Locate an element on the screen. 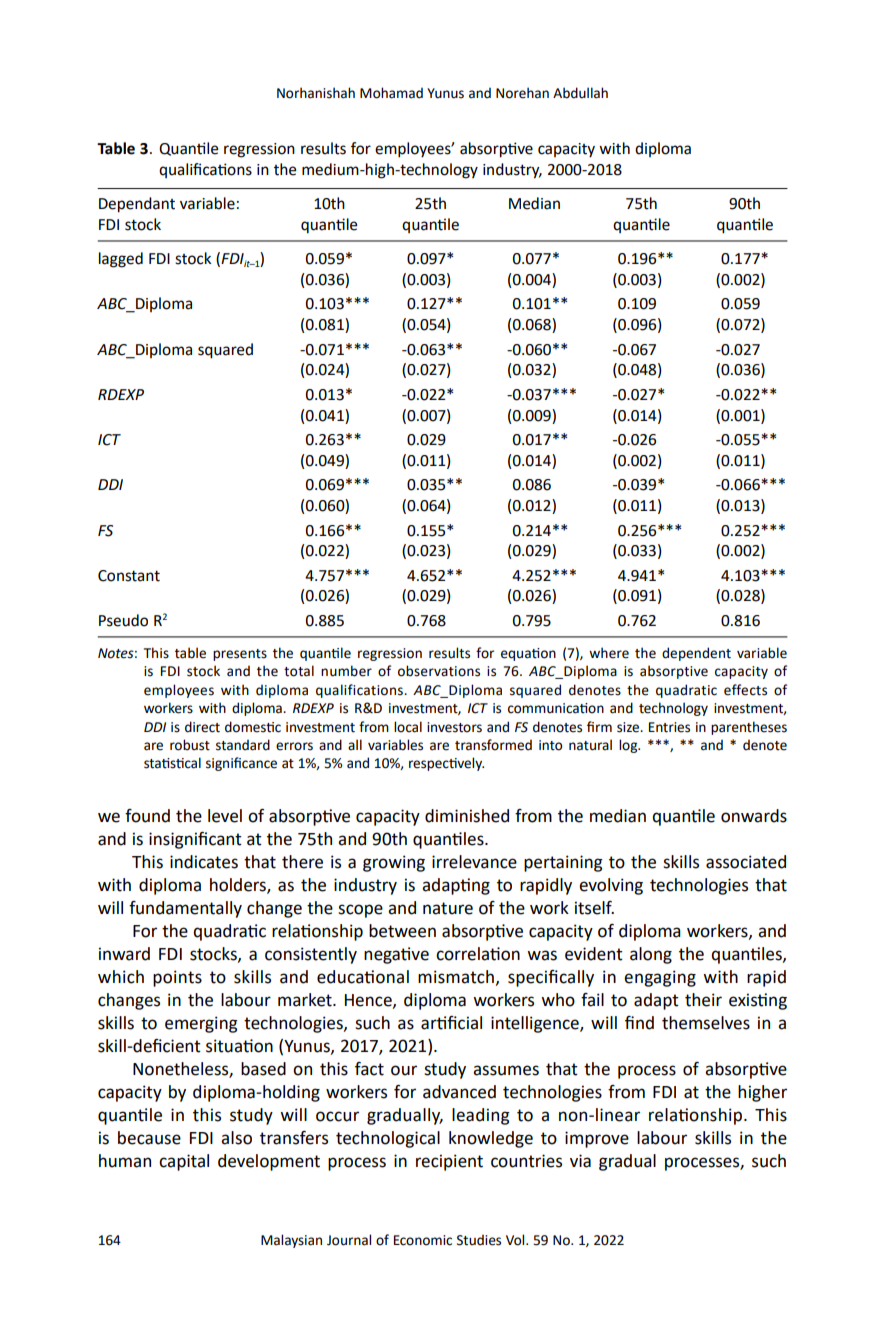 The width and height of the screenshot is (896, 1337). nature is located at coordinates (448, 908).
